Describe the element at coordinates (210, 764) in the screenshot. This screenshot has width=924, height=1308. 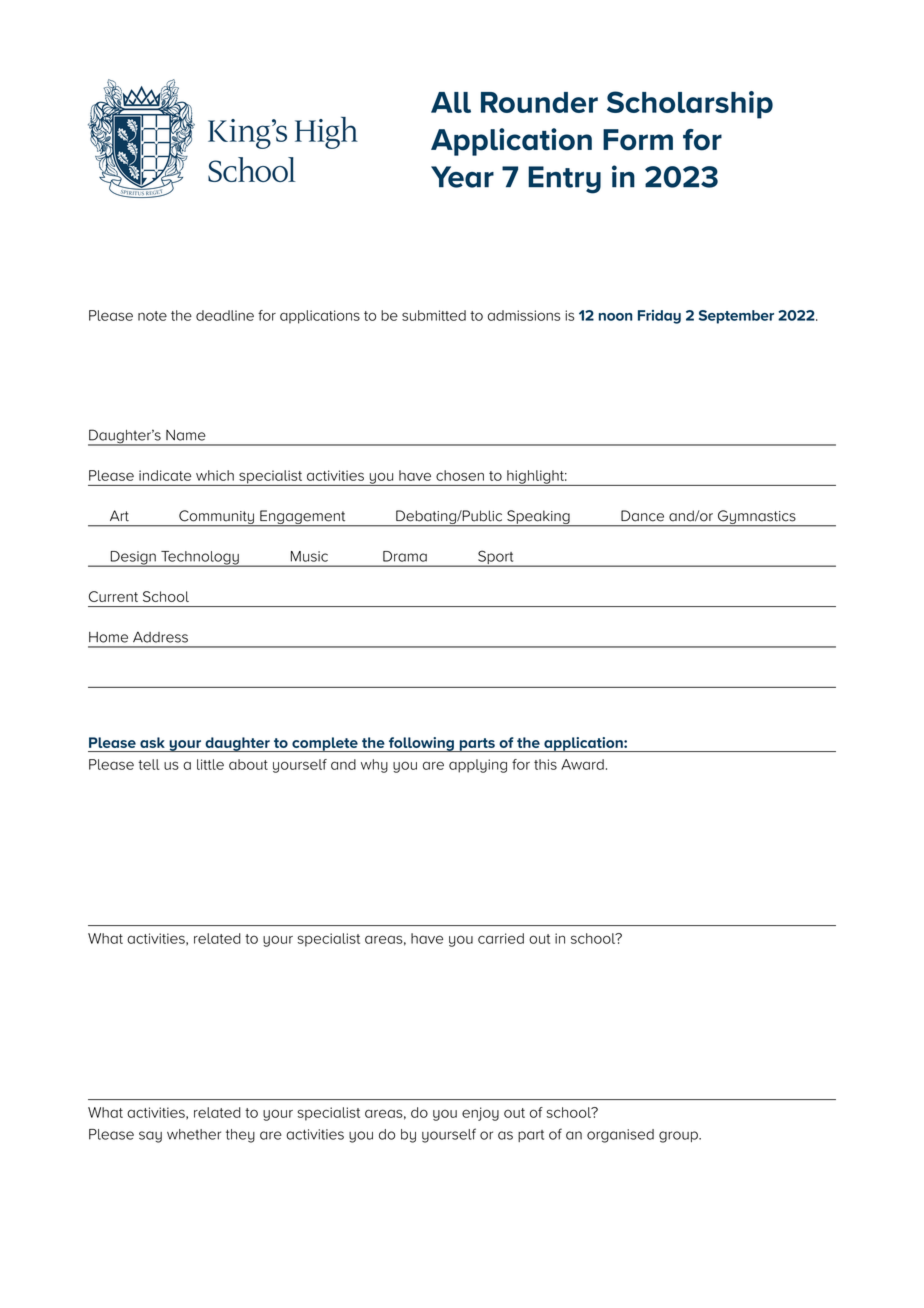
I see `little` at that location.
